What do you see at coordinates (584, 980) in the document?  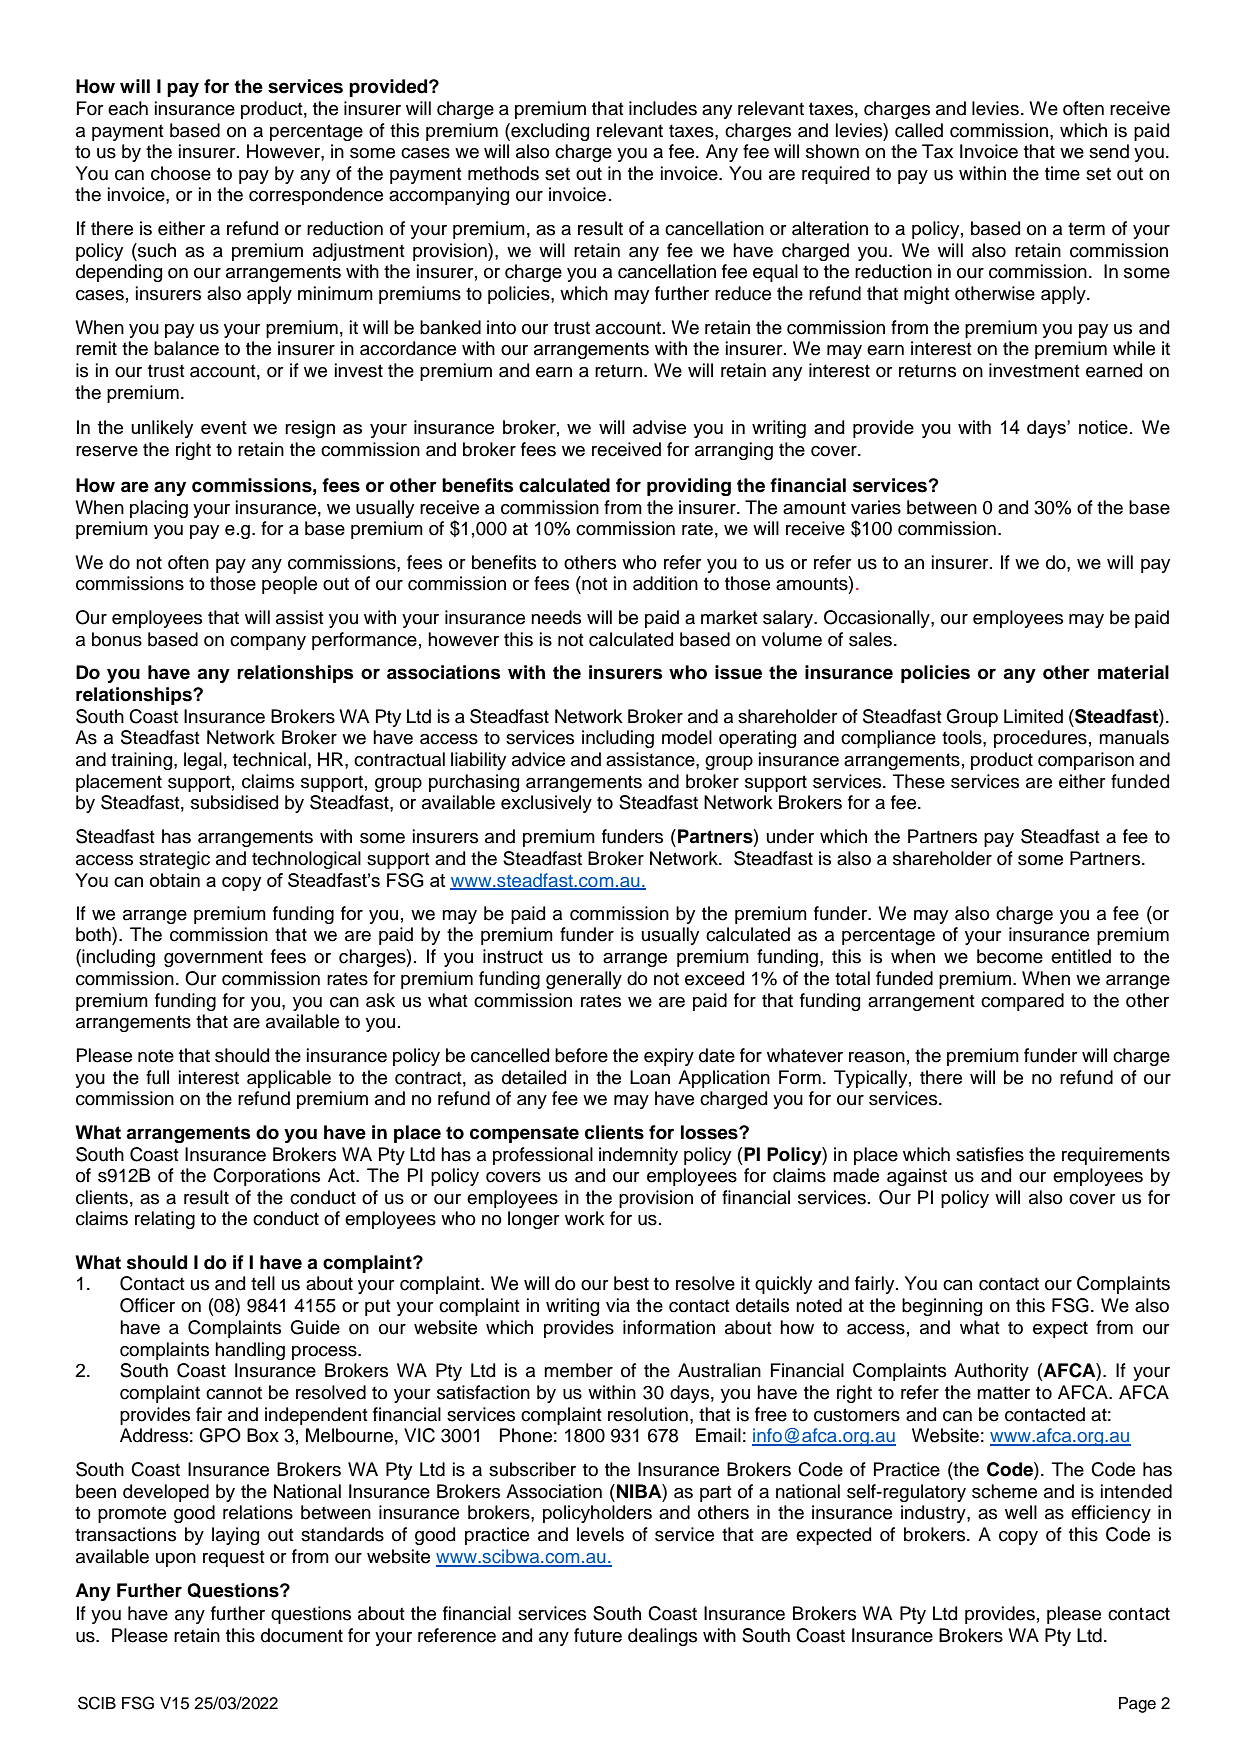 I see `generally` at bounding box center [584, 980].
